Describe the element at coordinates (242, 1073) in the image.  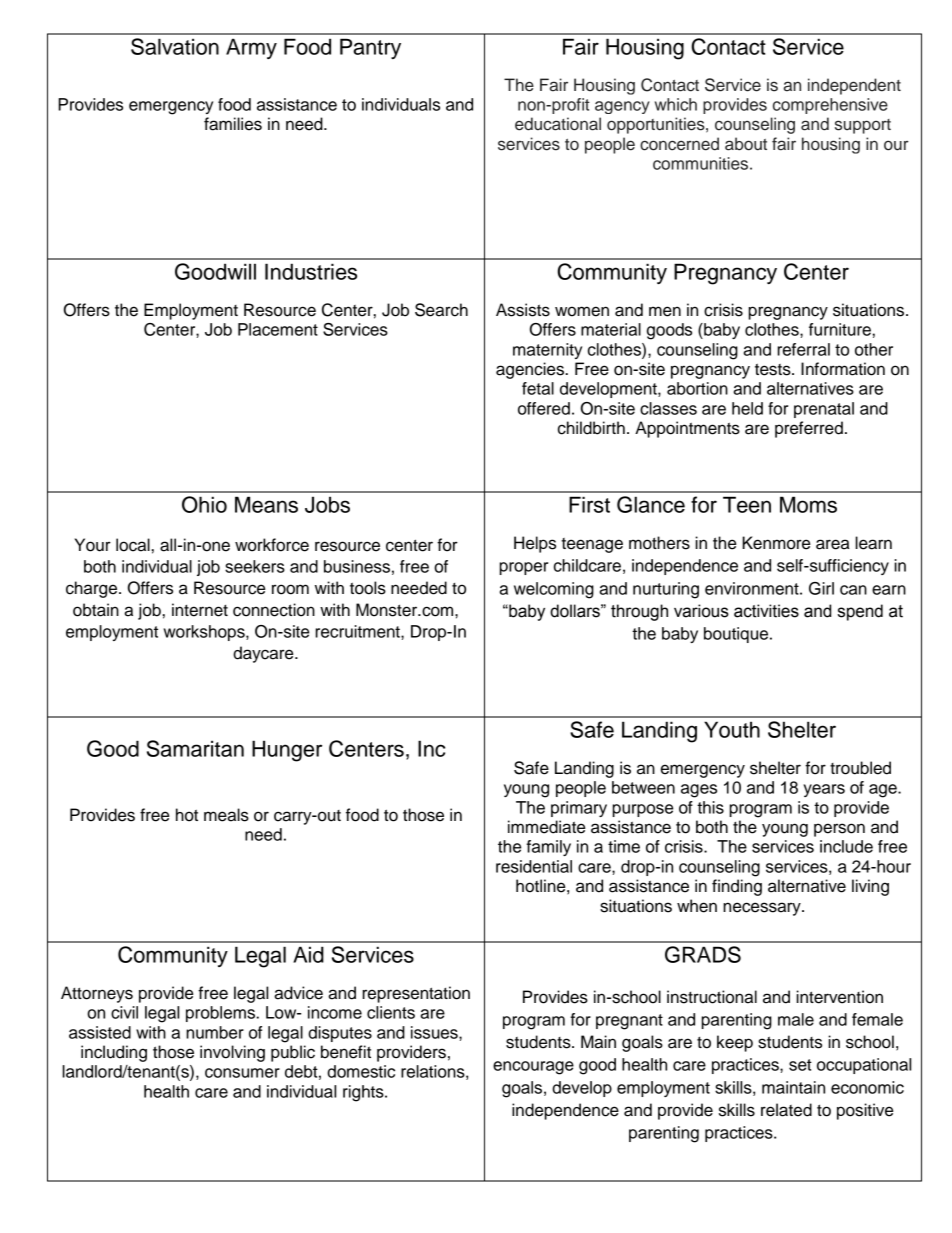
I see `consumer` at that location.
